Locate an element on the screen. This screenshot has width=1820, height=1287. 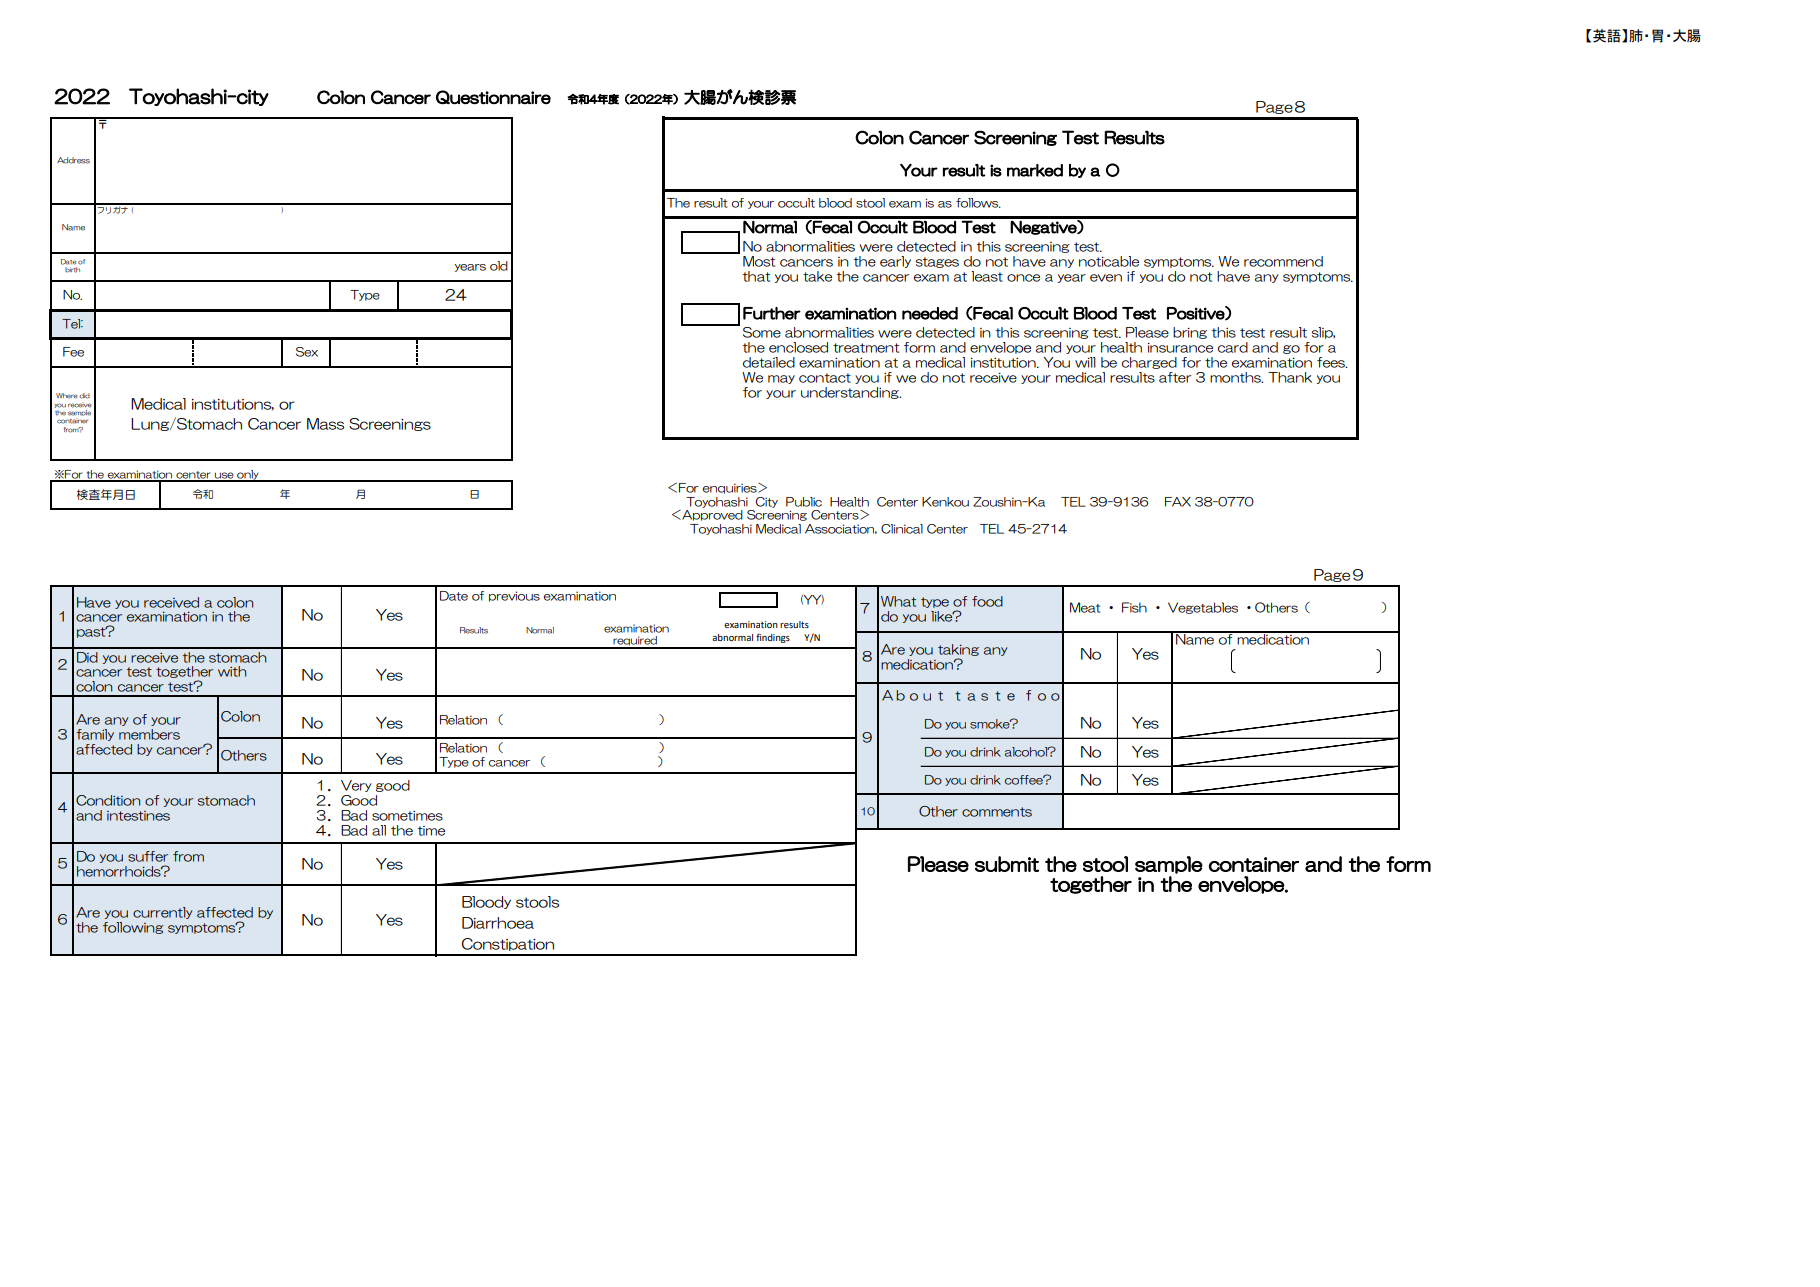
Diarrhoea is located at coordinates (498, 923).
